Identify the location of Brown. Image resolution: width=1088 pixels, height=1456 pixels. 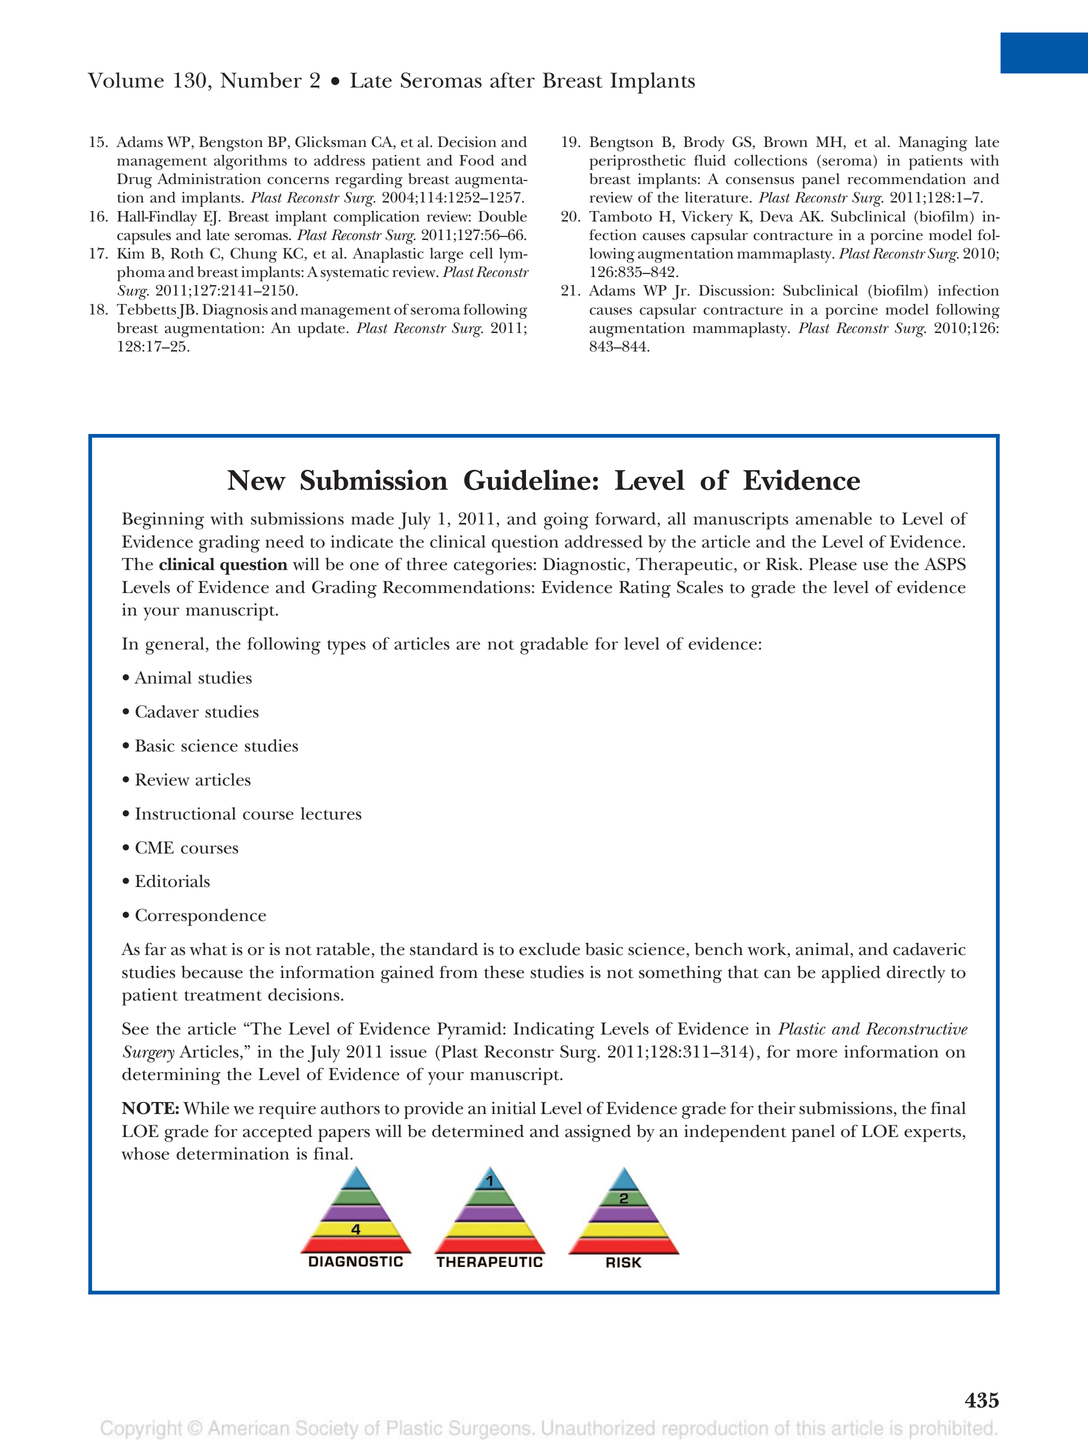
(785, 142).
